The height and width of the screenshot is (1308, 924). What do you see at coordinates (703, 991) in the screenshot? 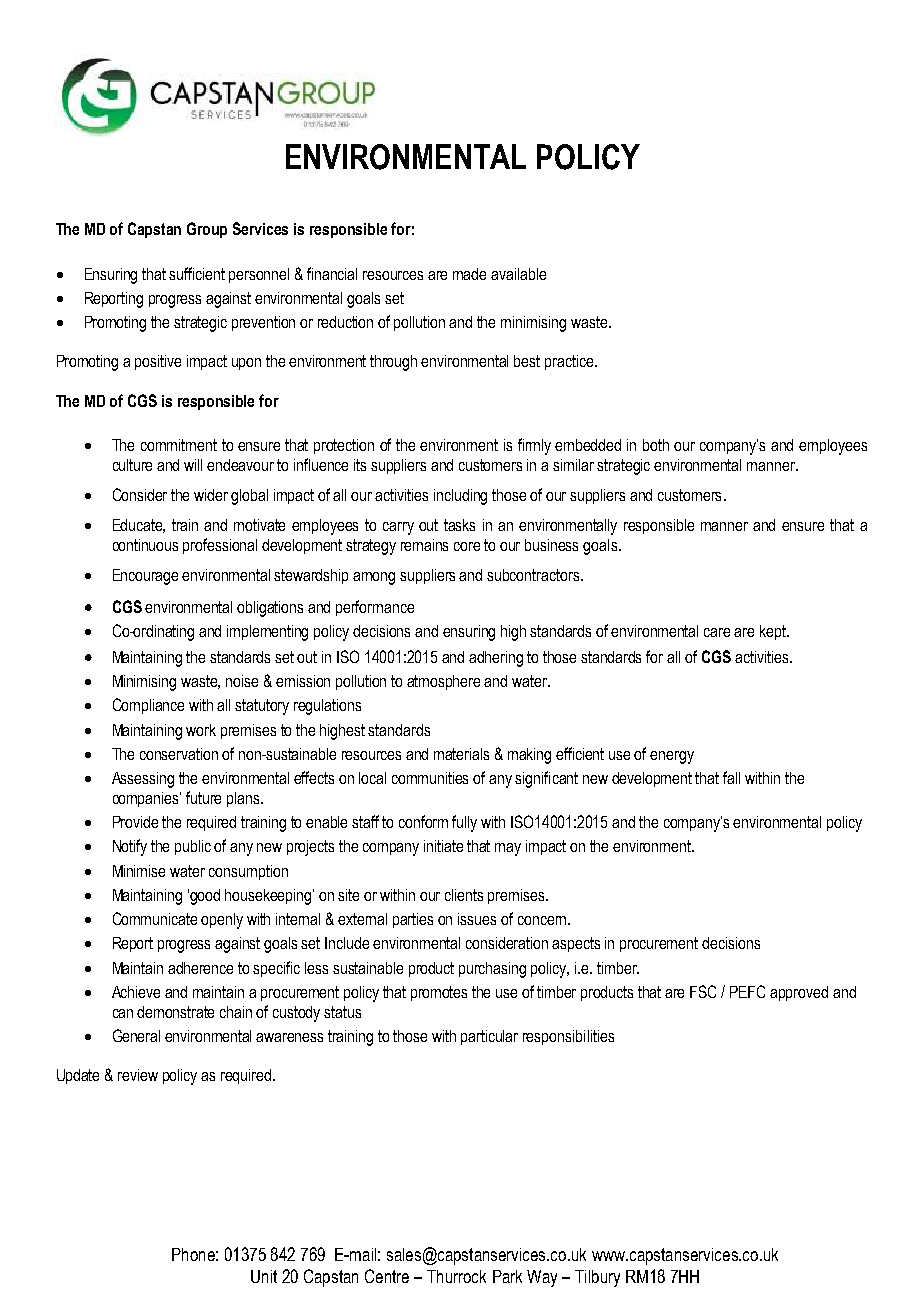
I see `FSC` at bounding box center [703, 991].
